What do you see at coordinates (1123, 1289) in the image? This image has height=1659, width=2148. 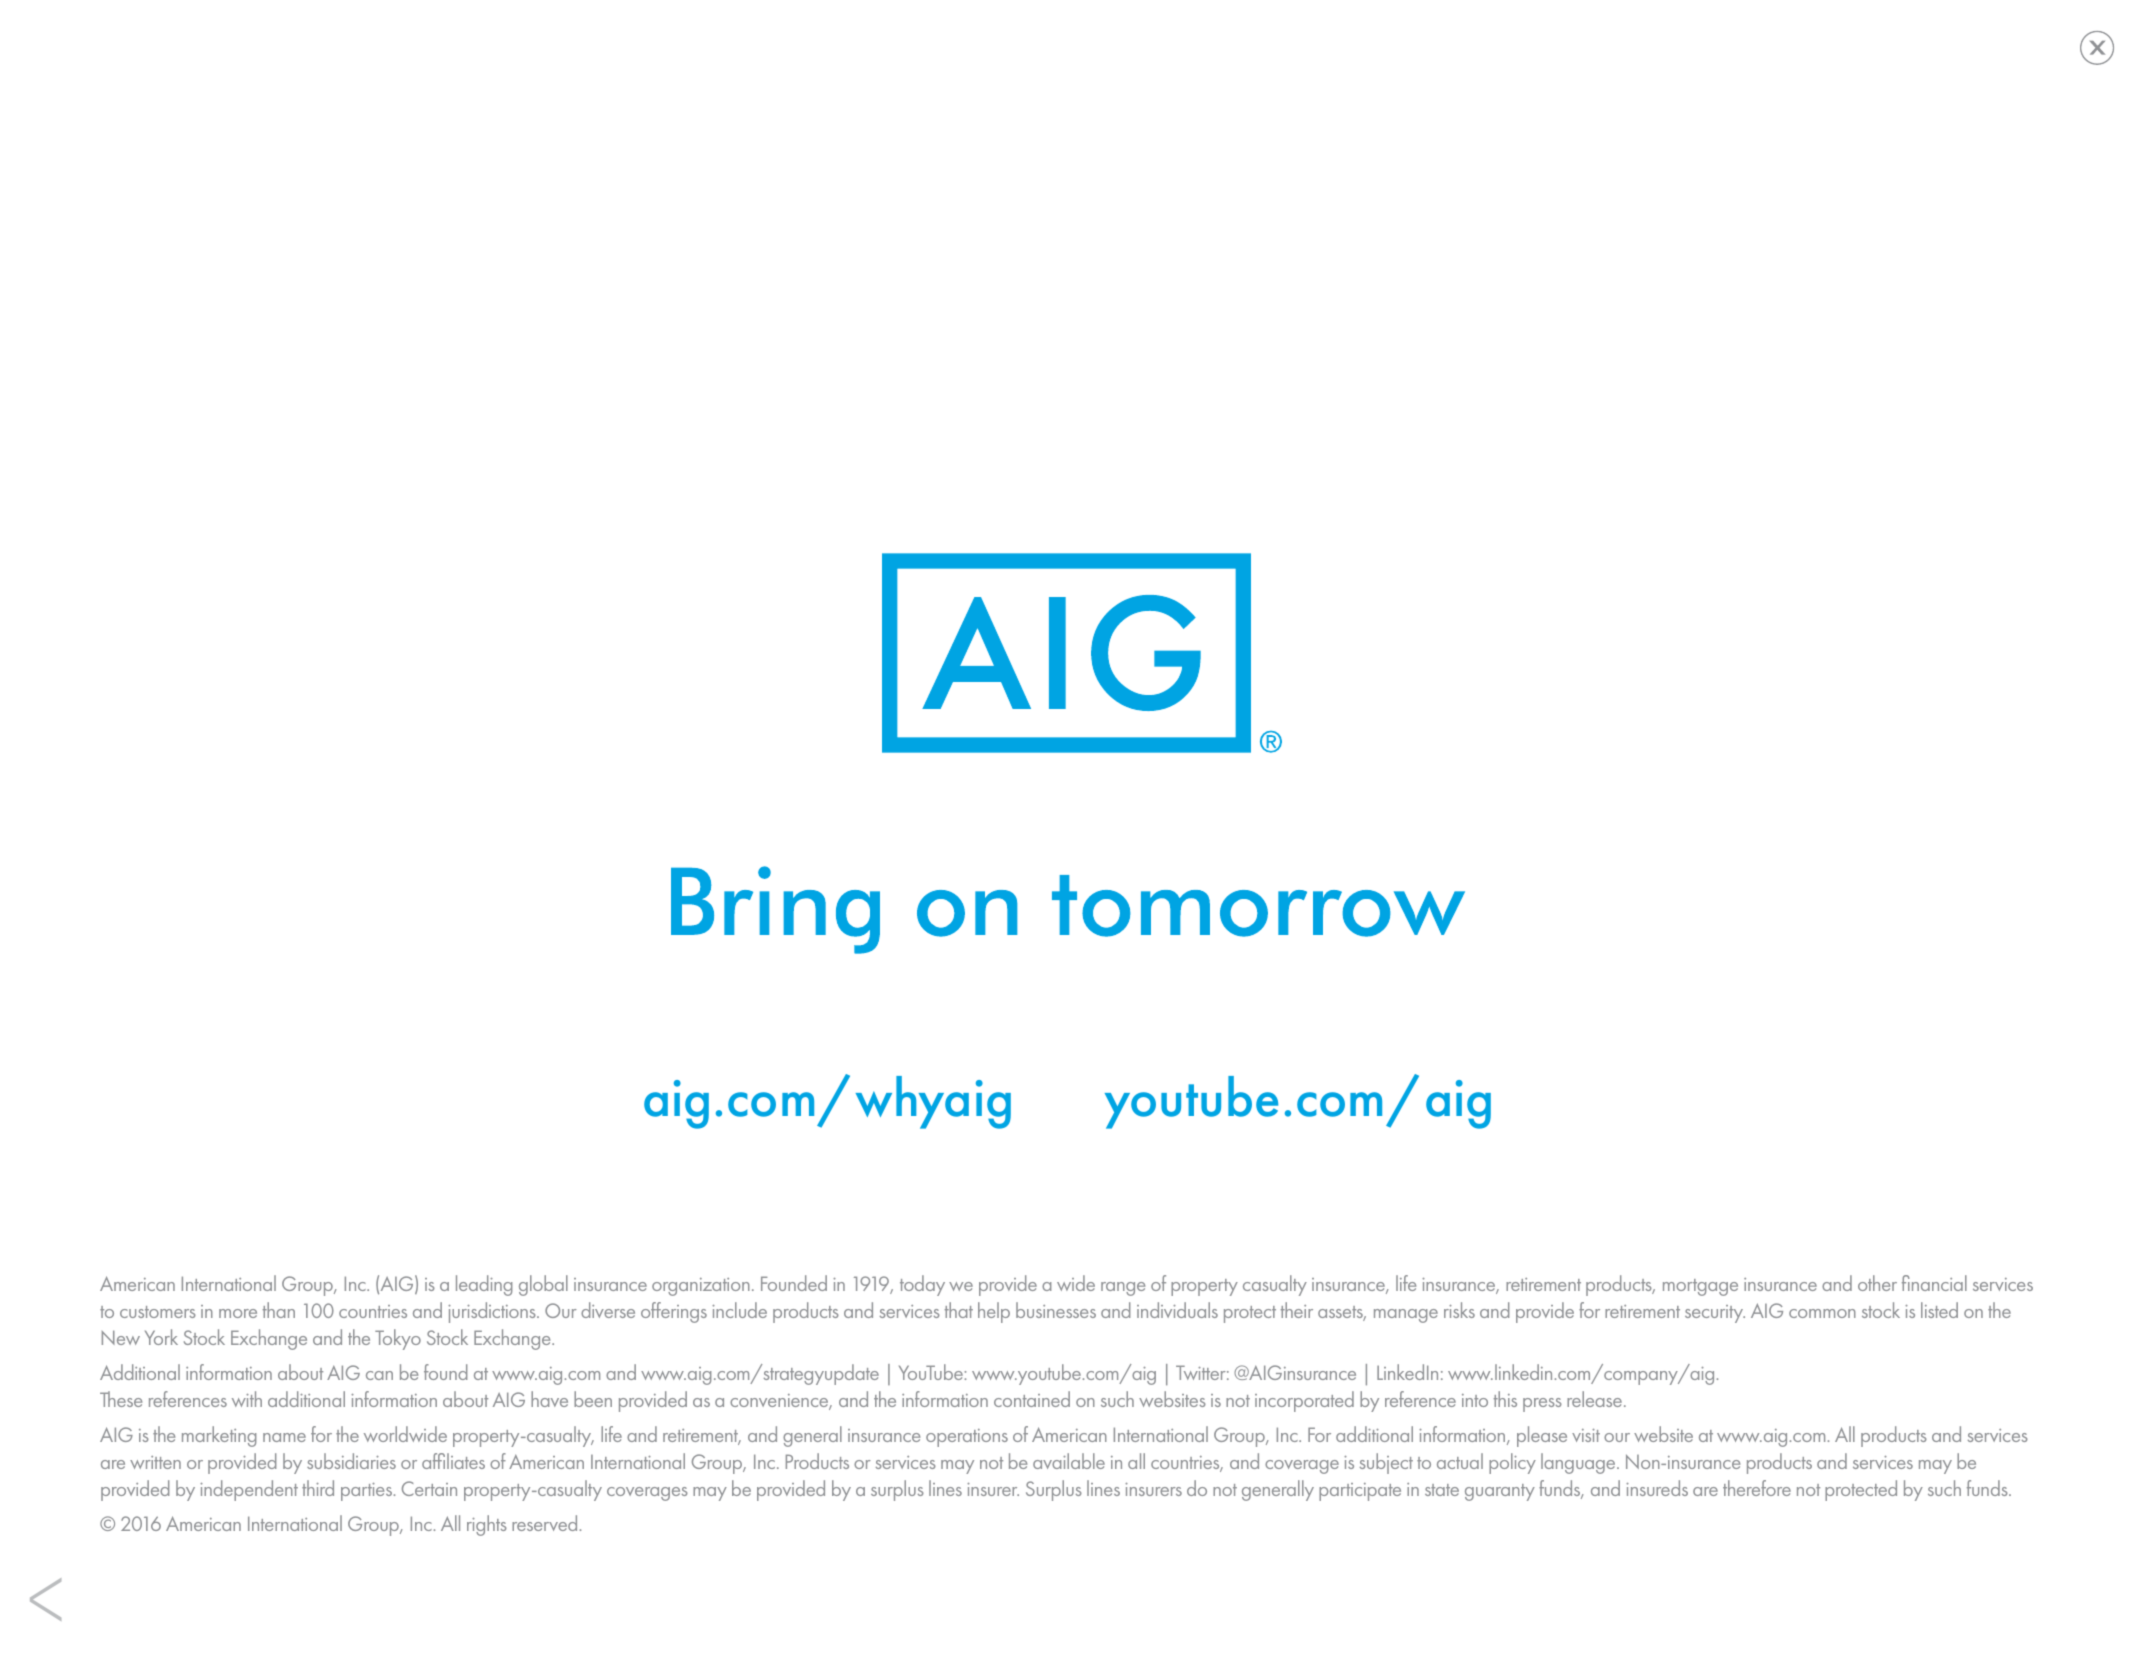 I see `range` at bounding box center [1123, 1289].
